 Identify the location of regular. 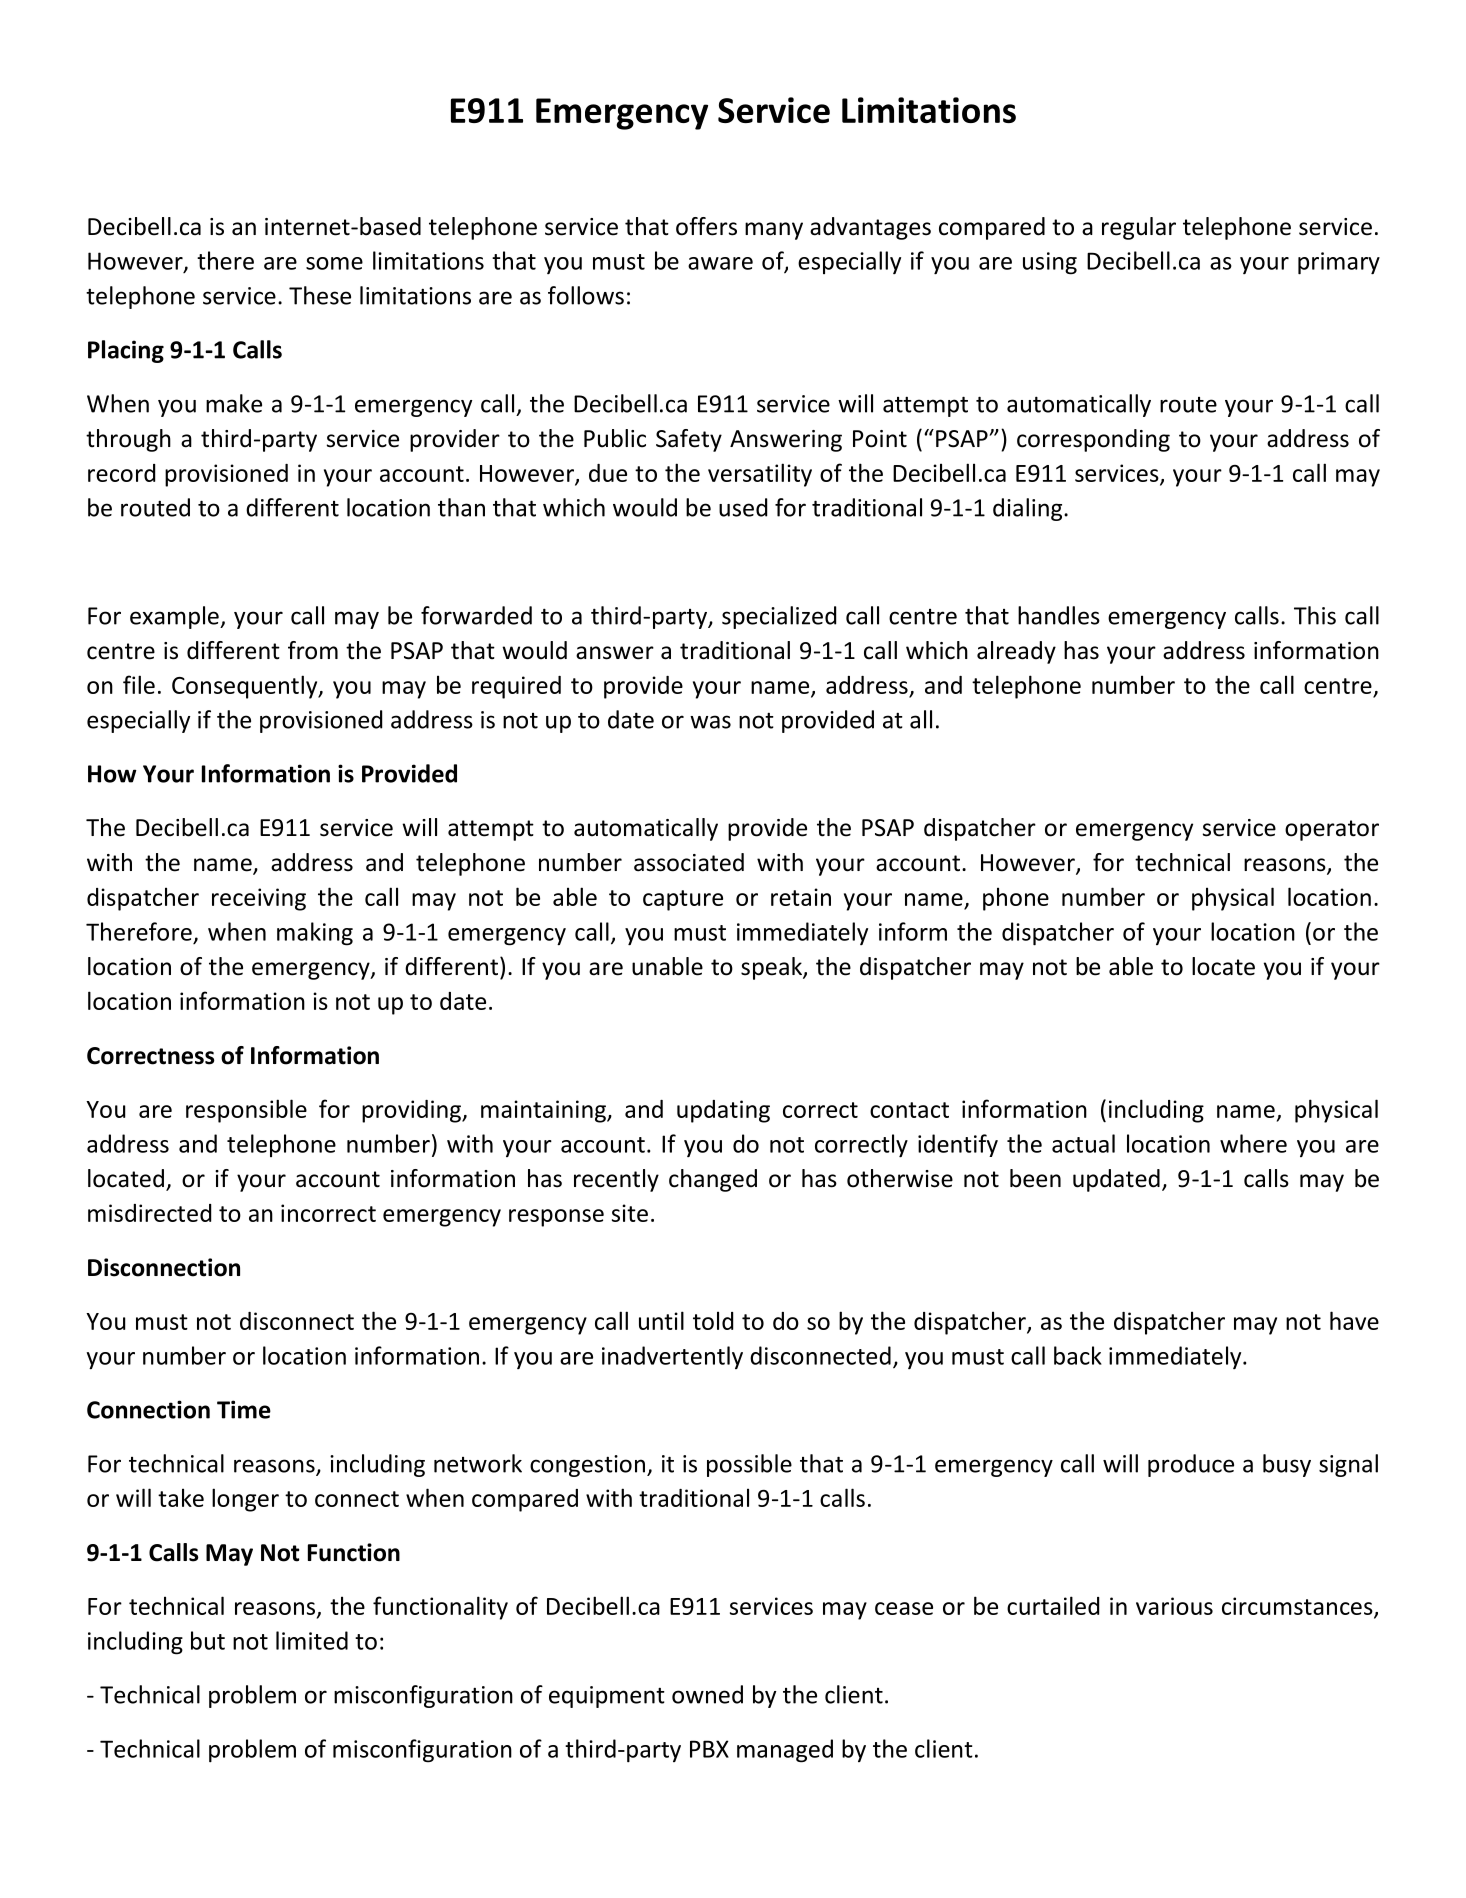
(1139, 228).
